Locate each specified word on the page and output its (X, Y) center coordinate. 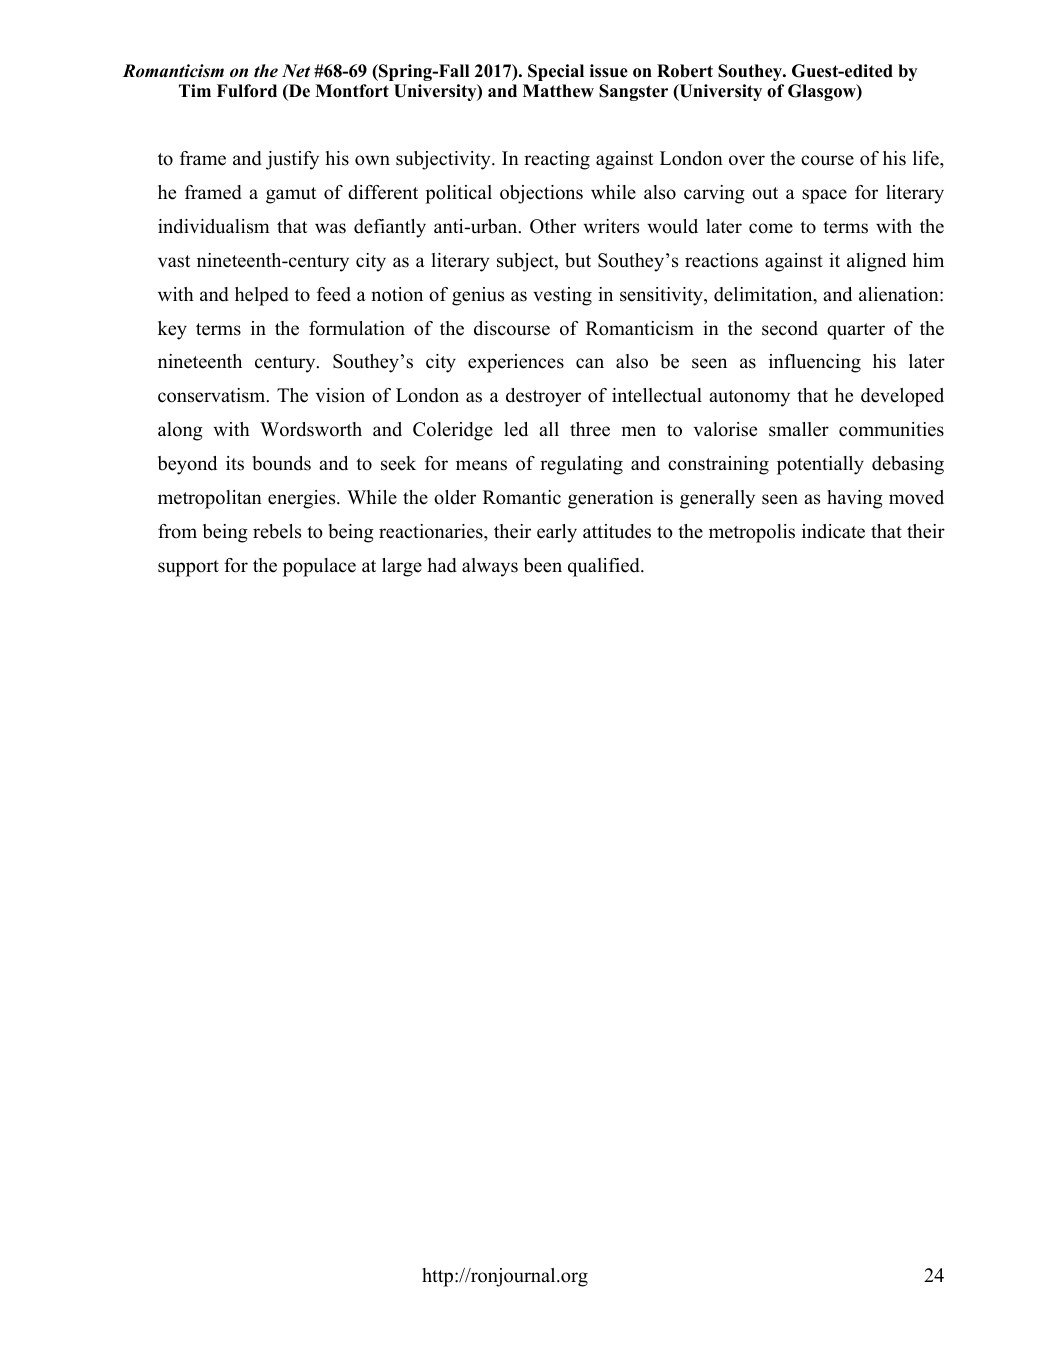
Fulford (247, 91)
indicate (833, 531)
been (543, 565)
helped (262, 296)
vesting (562, 296)
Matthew (558, 91)
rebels (277, 531)
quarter (856, 331)
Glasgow (823, 92)
